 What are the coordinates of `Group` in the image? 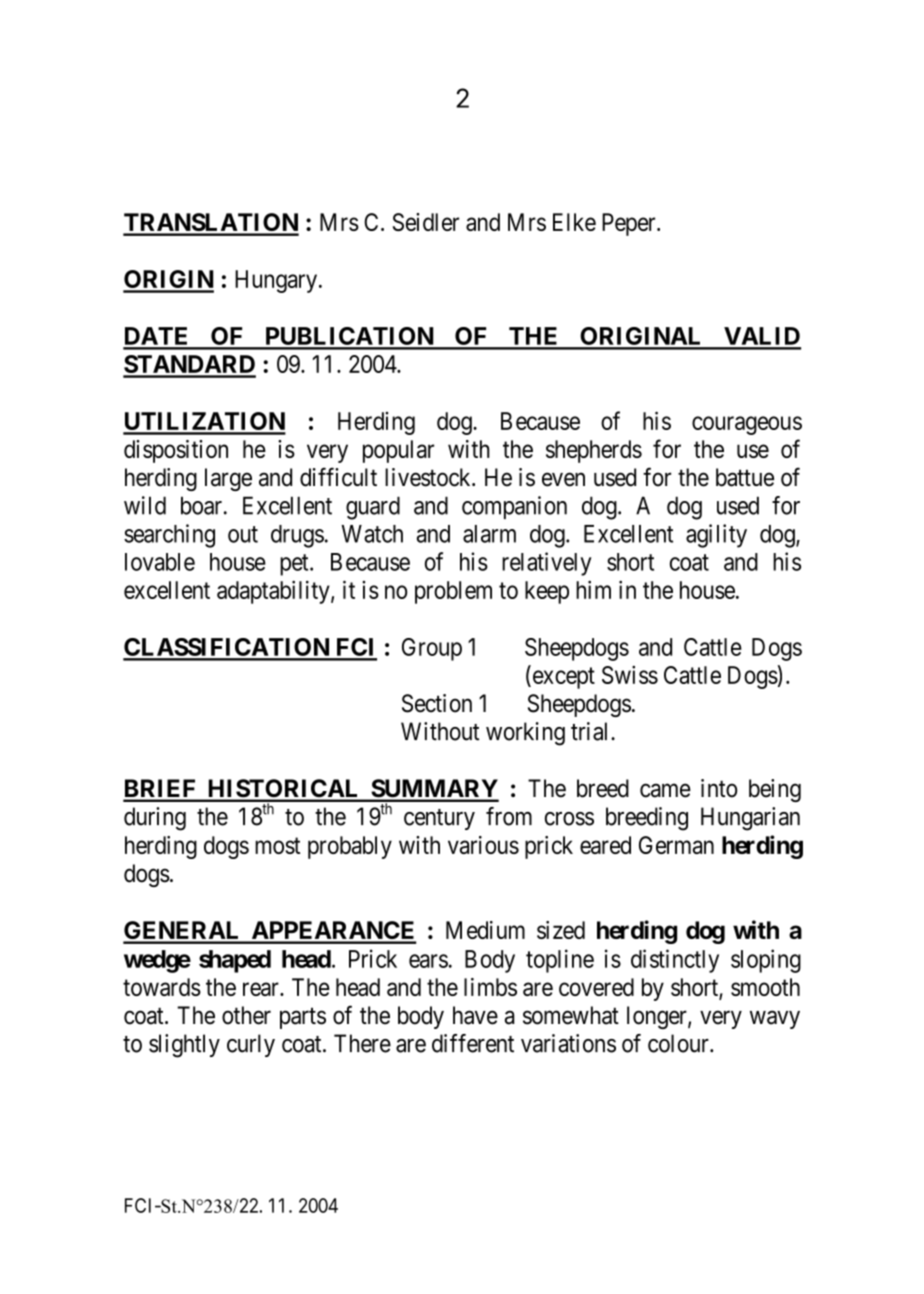 It's located at (432, 649).
